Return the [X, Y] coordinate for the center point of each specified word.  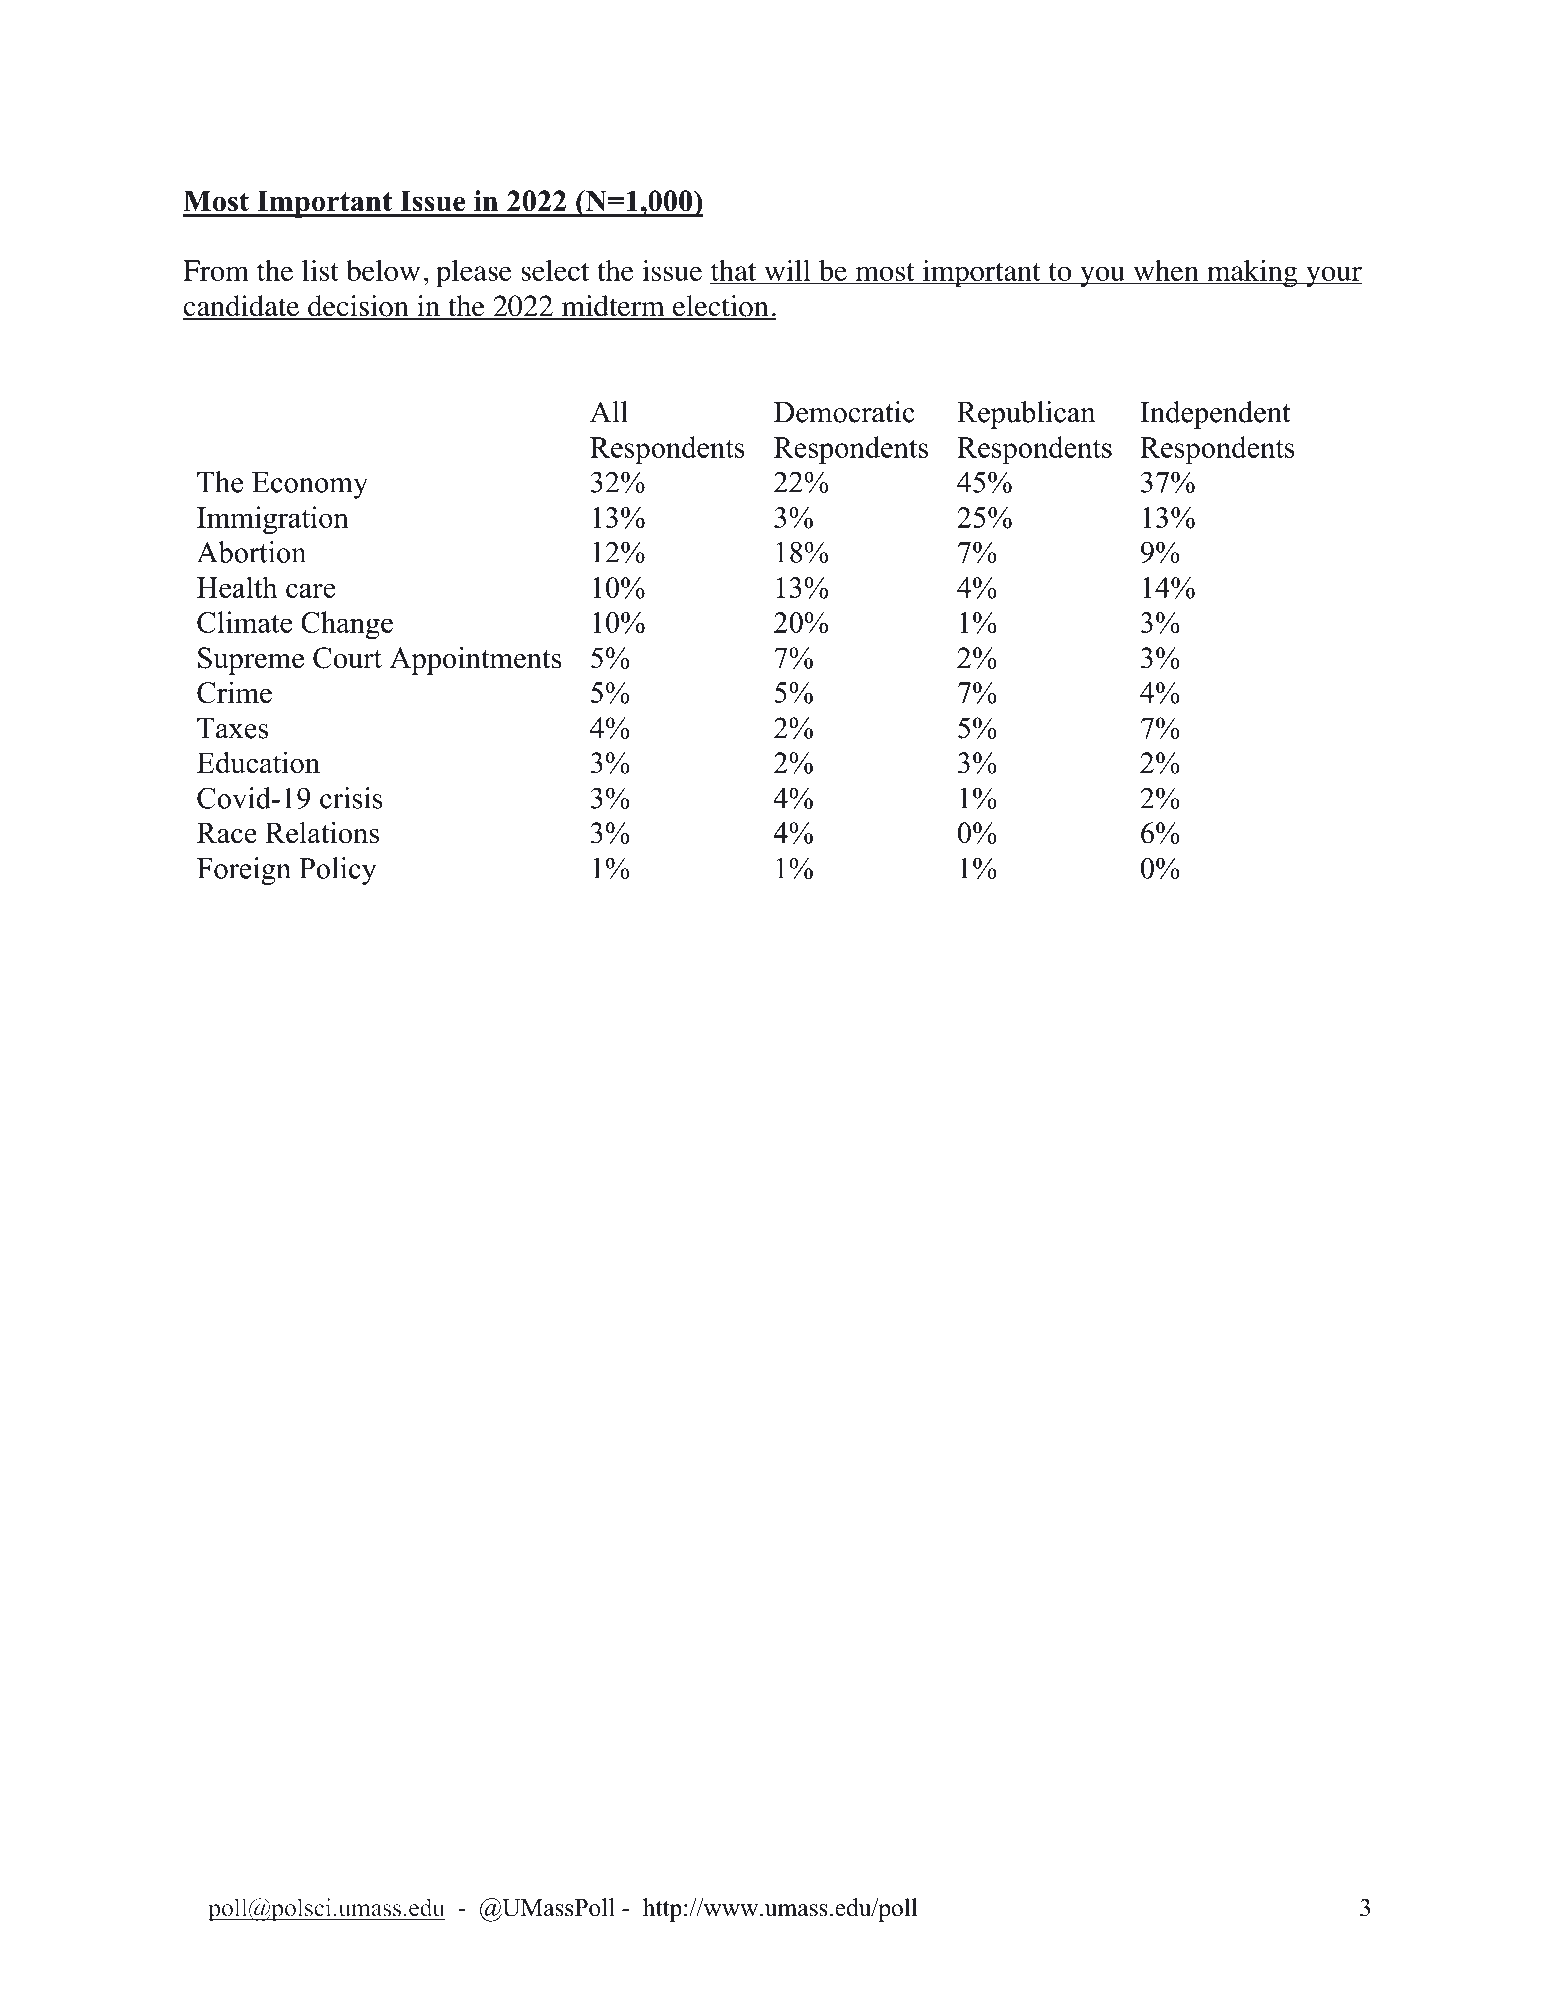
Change [347, 625]
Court [347, 658]
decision [358, 307]
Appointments [475, 661]
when [1166, 270]
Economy [310, 485]
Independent [1215, 415]
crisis [351, 798]
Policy [338, 871]
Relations [322, 833]
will [787, 270]
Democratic [844, 412]
